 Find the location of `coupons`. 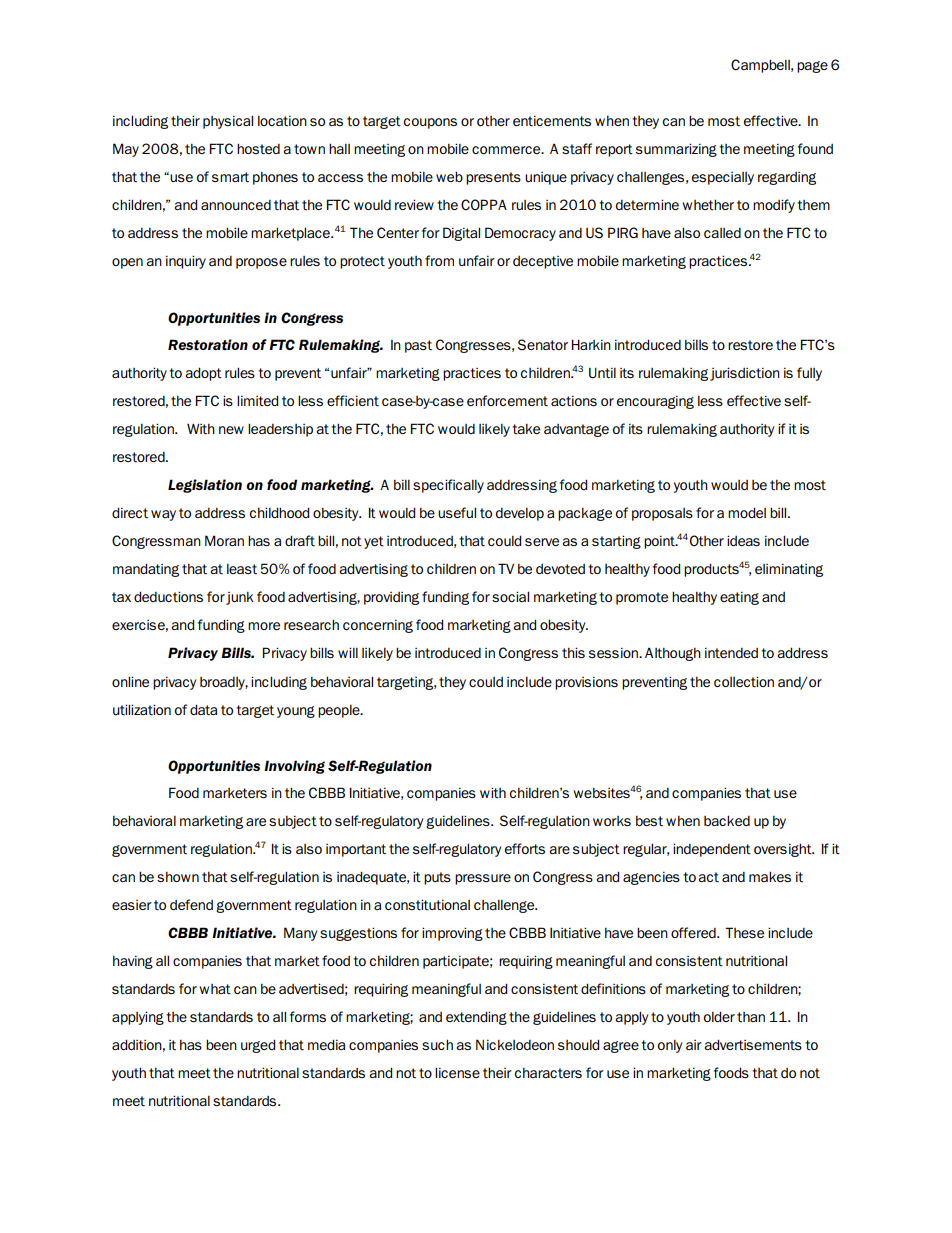

coupons is located at coordinates (430, 123).
